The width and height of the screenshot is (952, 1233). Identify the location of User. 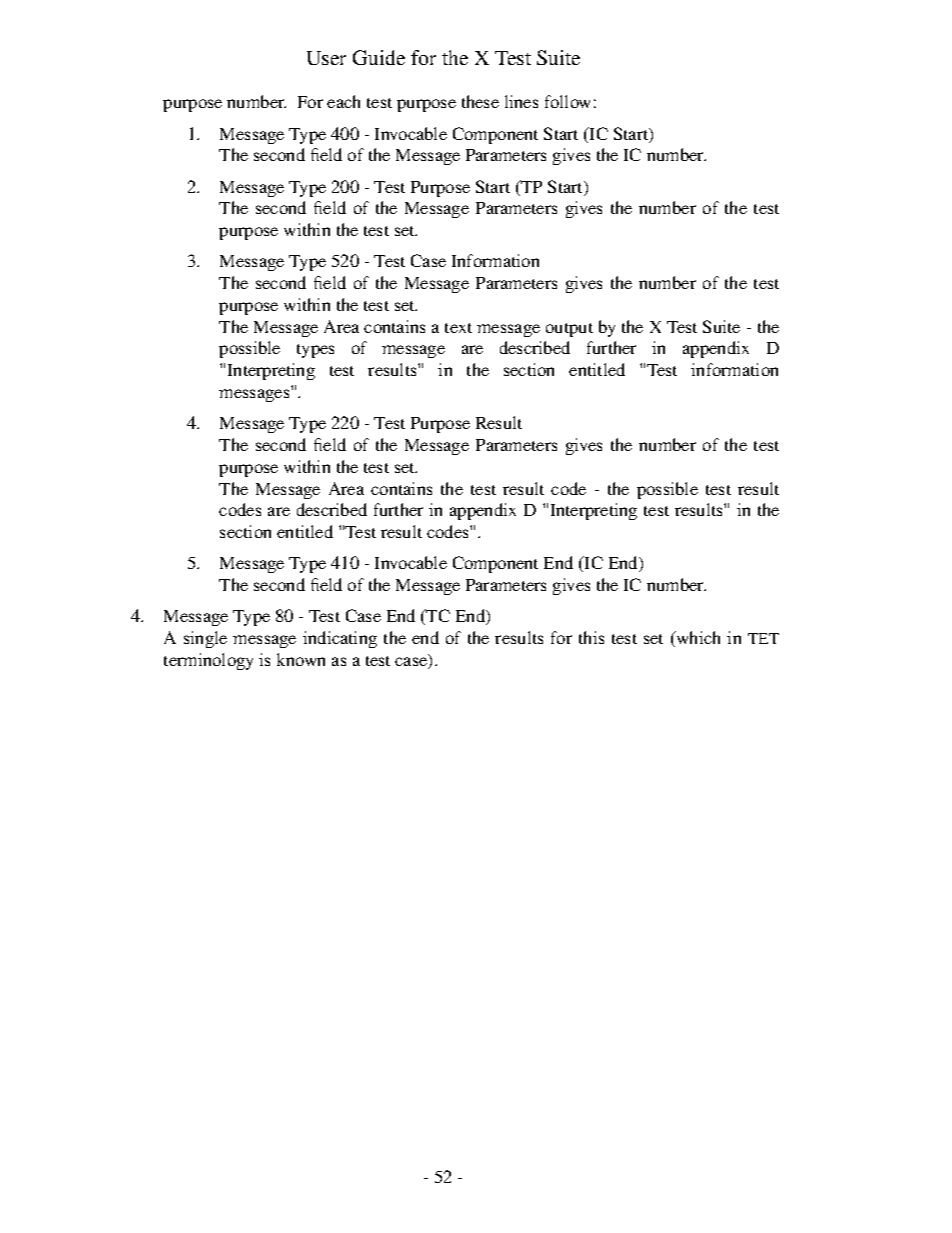
(326, 58).
